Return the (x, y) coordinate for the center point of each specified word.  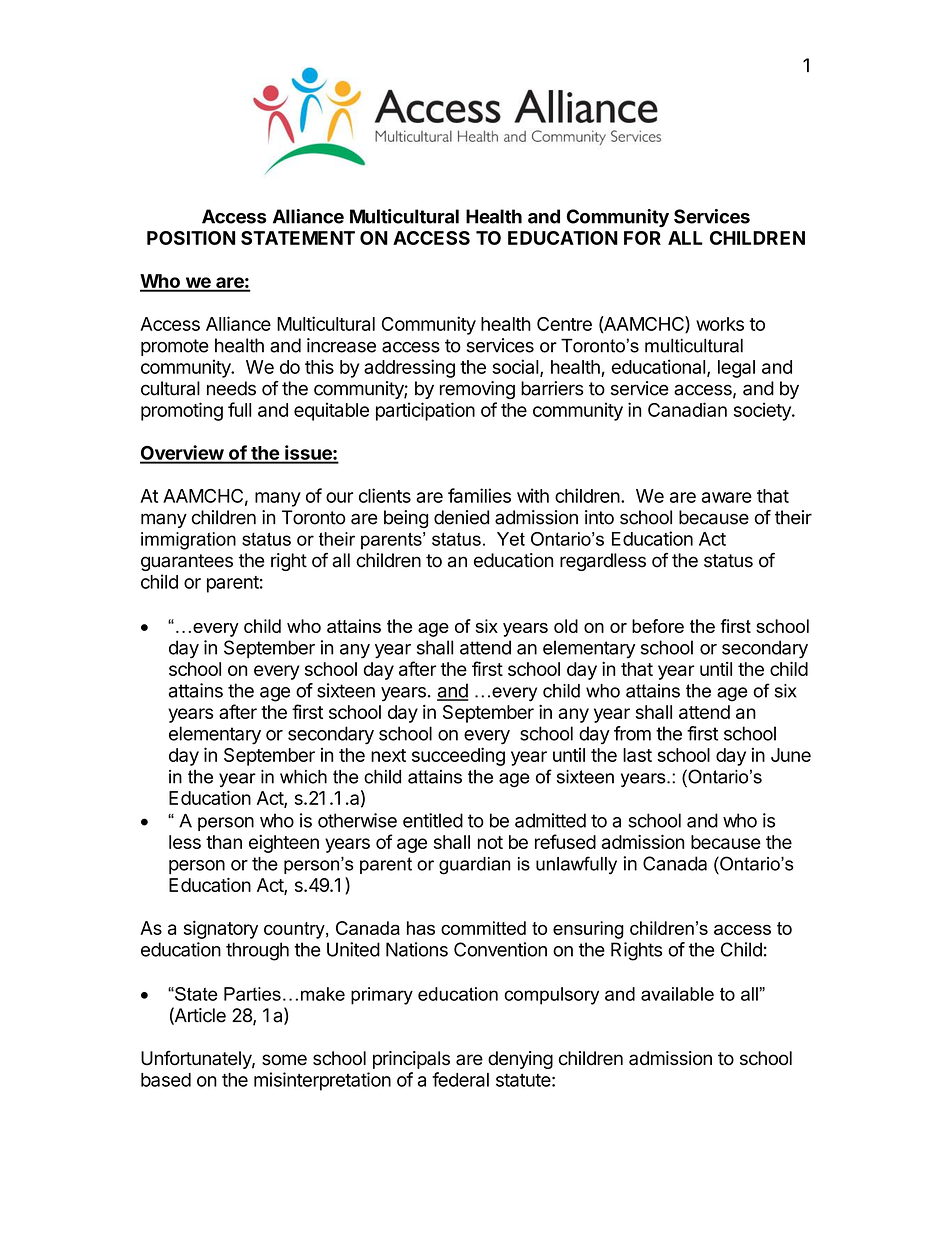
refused (565, 841)
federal (460, 1079)
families (479, 495)
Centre (564, 324)
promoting (182, 411)
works (720, 324)
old (566, 626)
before (658, 626)
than (224, 842)
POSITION (191, 238)
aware (727, 497)
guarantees (187, 562)
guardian (474, 866)
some (284, 1060)
